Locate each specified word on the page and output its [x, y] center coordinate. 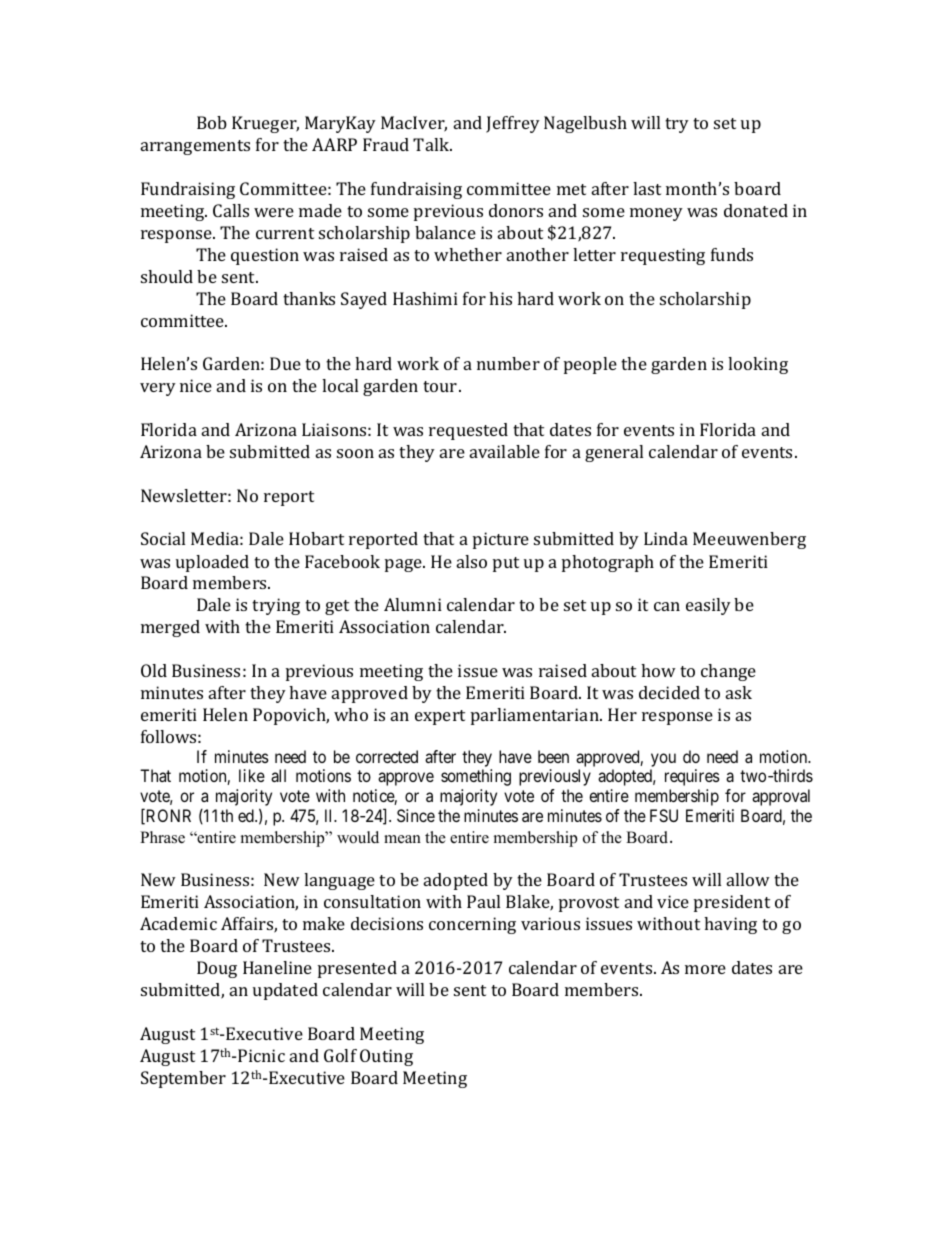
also [472, 561]
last [647, 188]
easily [708, 606]
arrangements [195, 147]
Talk [432, 144]
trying [276, 606]
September [183, 1079]
